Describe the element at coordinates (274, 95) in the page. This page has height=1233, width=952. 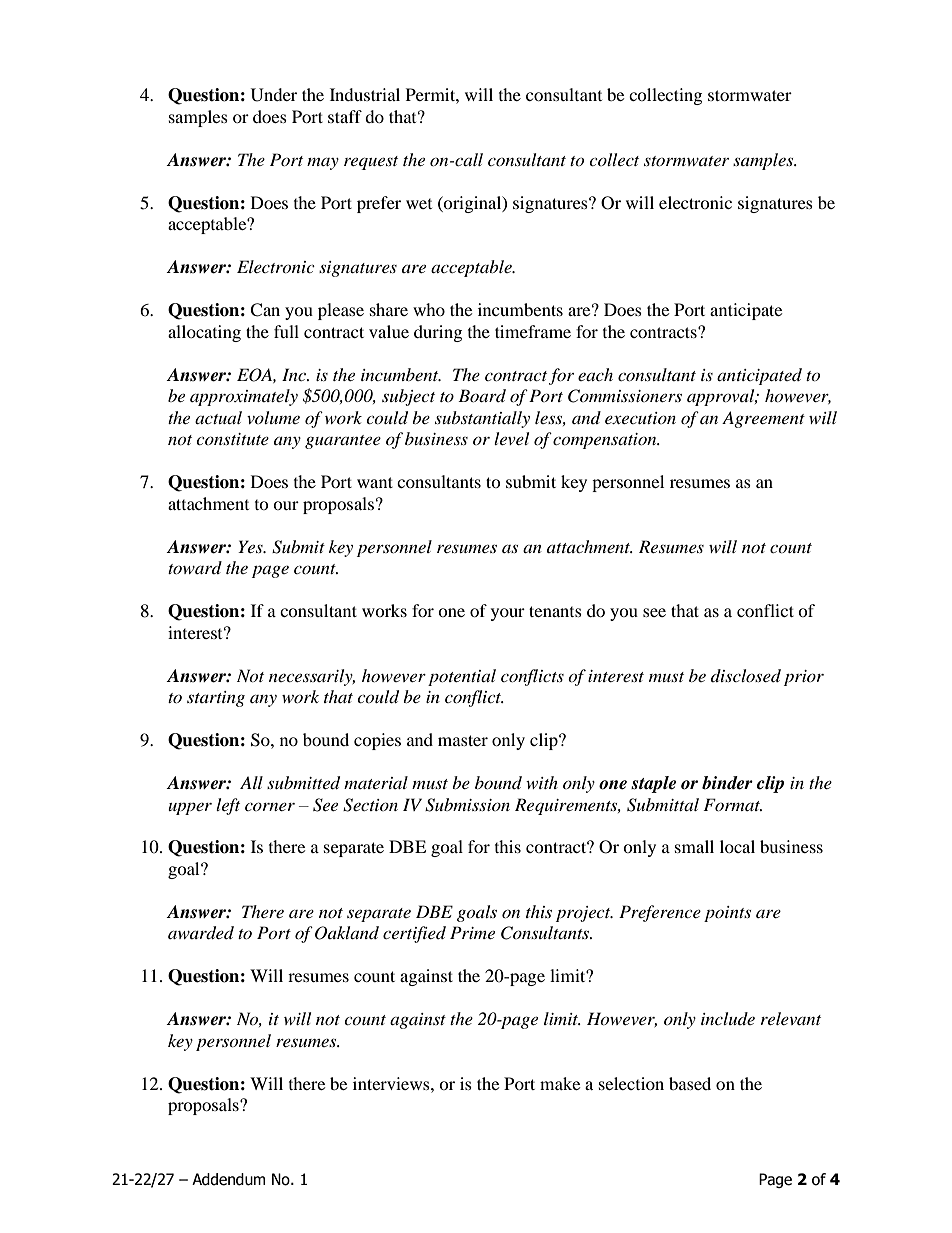
I see `Under` at that location.
